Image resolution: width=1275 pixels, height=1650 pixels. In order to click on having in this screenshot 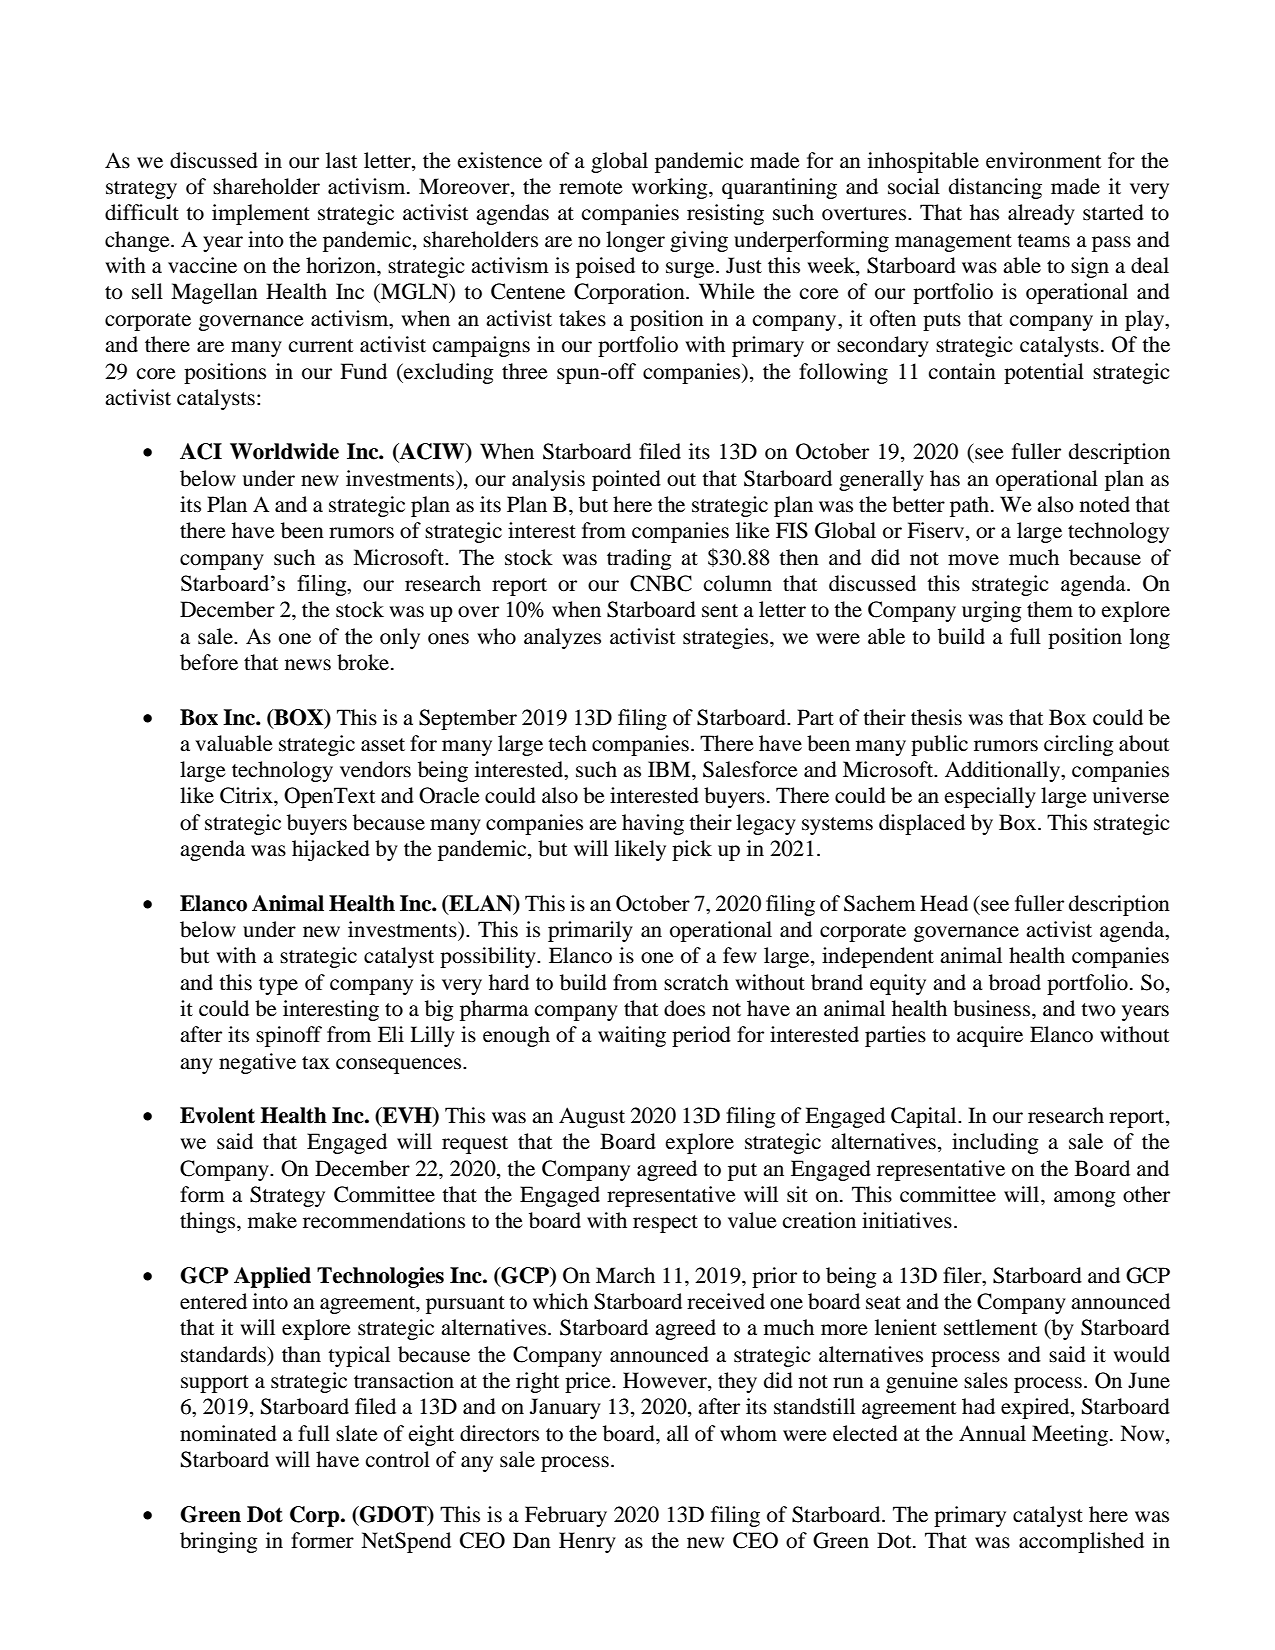, I will do `click(653, 824)`.
